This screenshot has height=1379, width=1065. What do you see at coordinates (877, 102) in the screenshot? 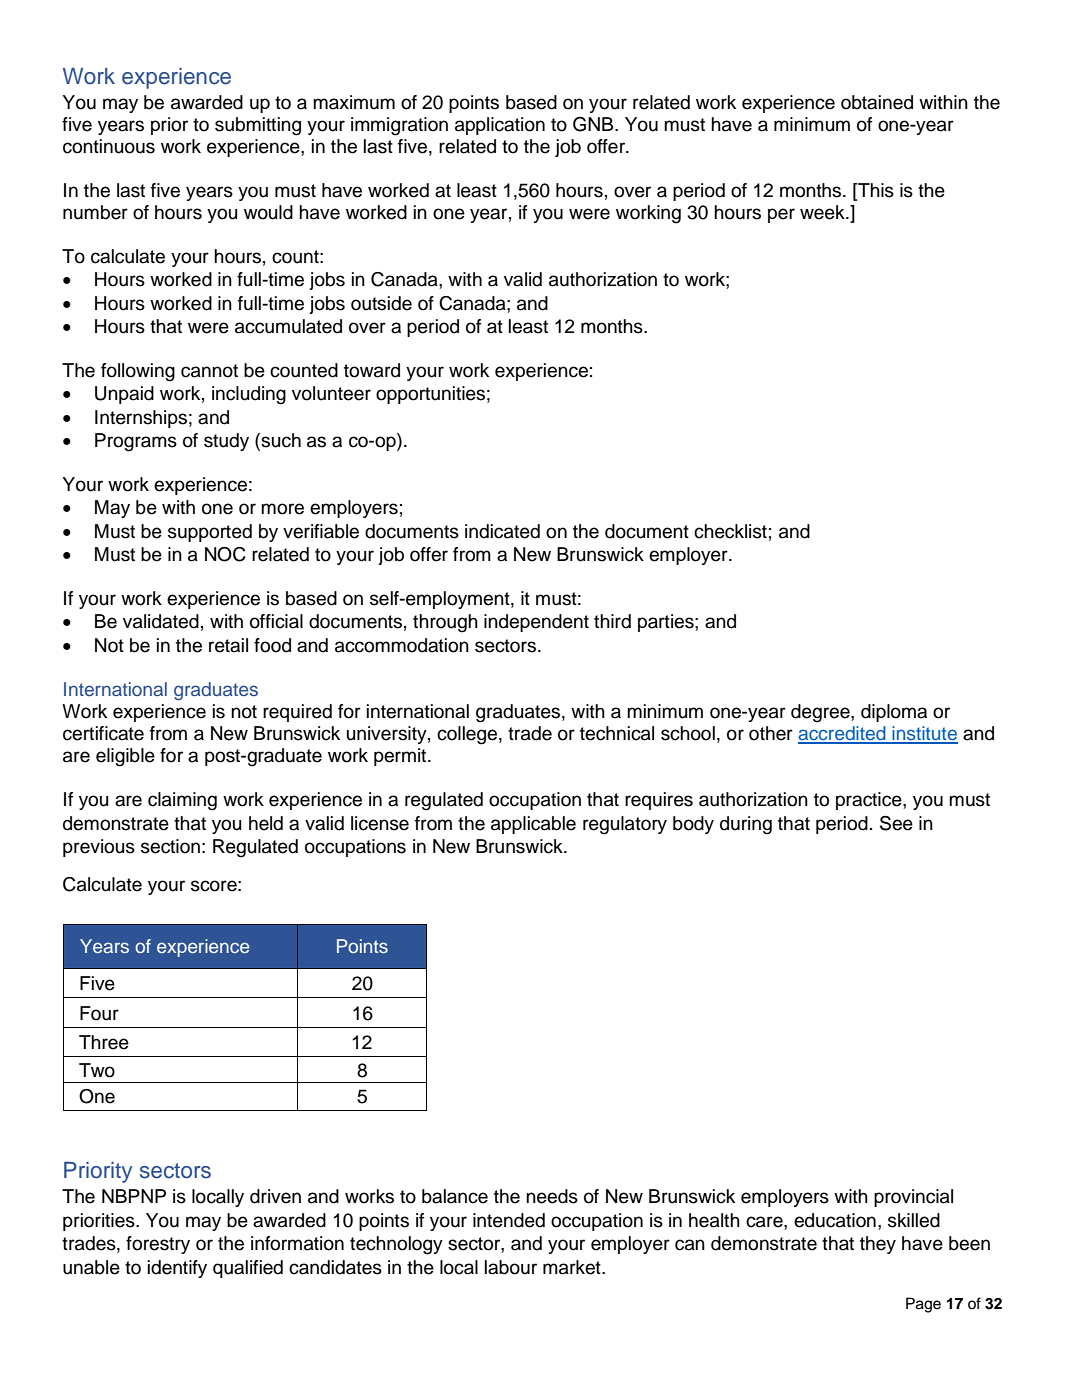
I see `obtained` at bounding box center [877, 102].
